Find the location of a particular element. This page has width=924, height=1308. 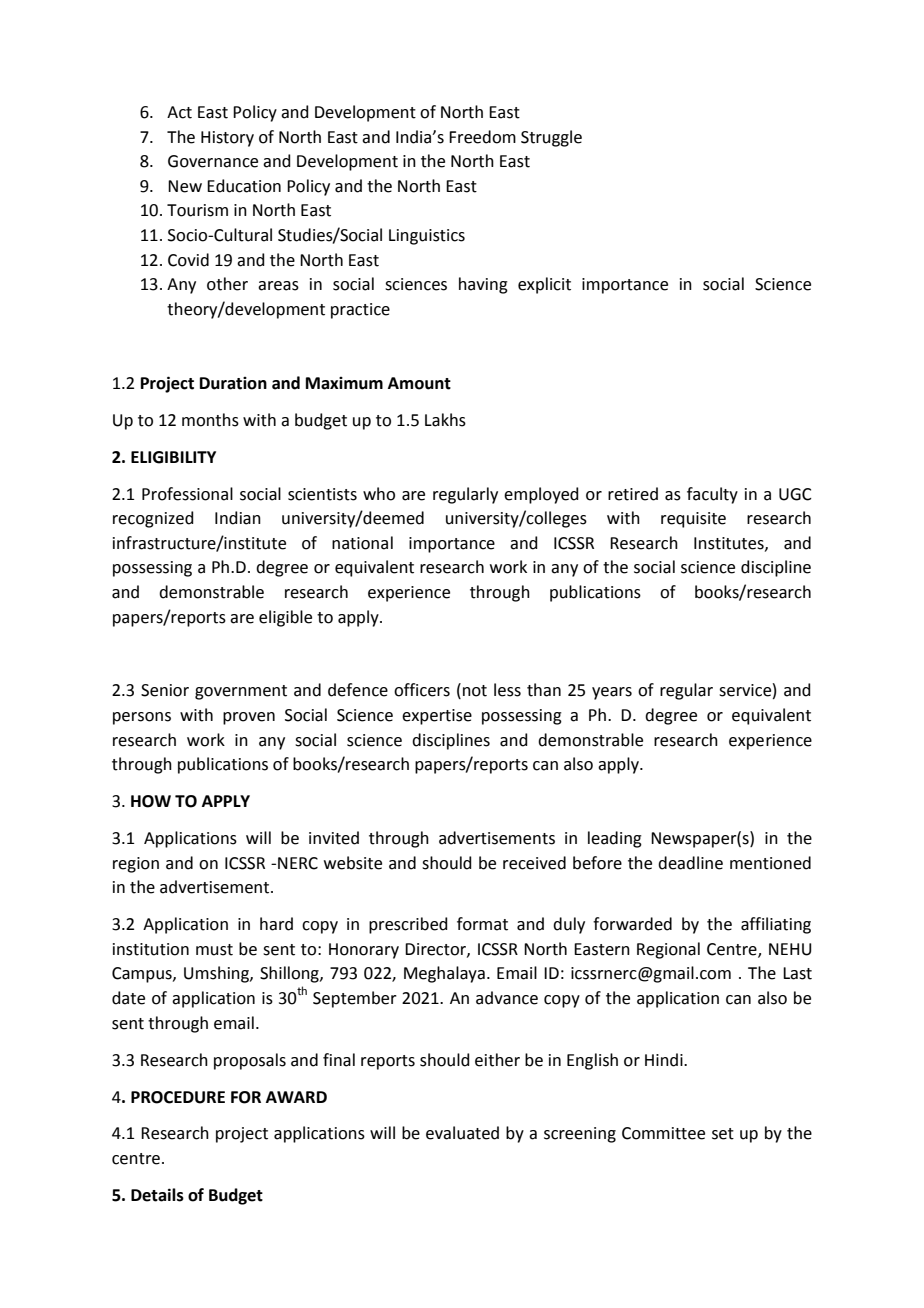

Professional is located at coordinates (187, 494).
